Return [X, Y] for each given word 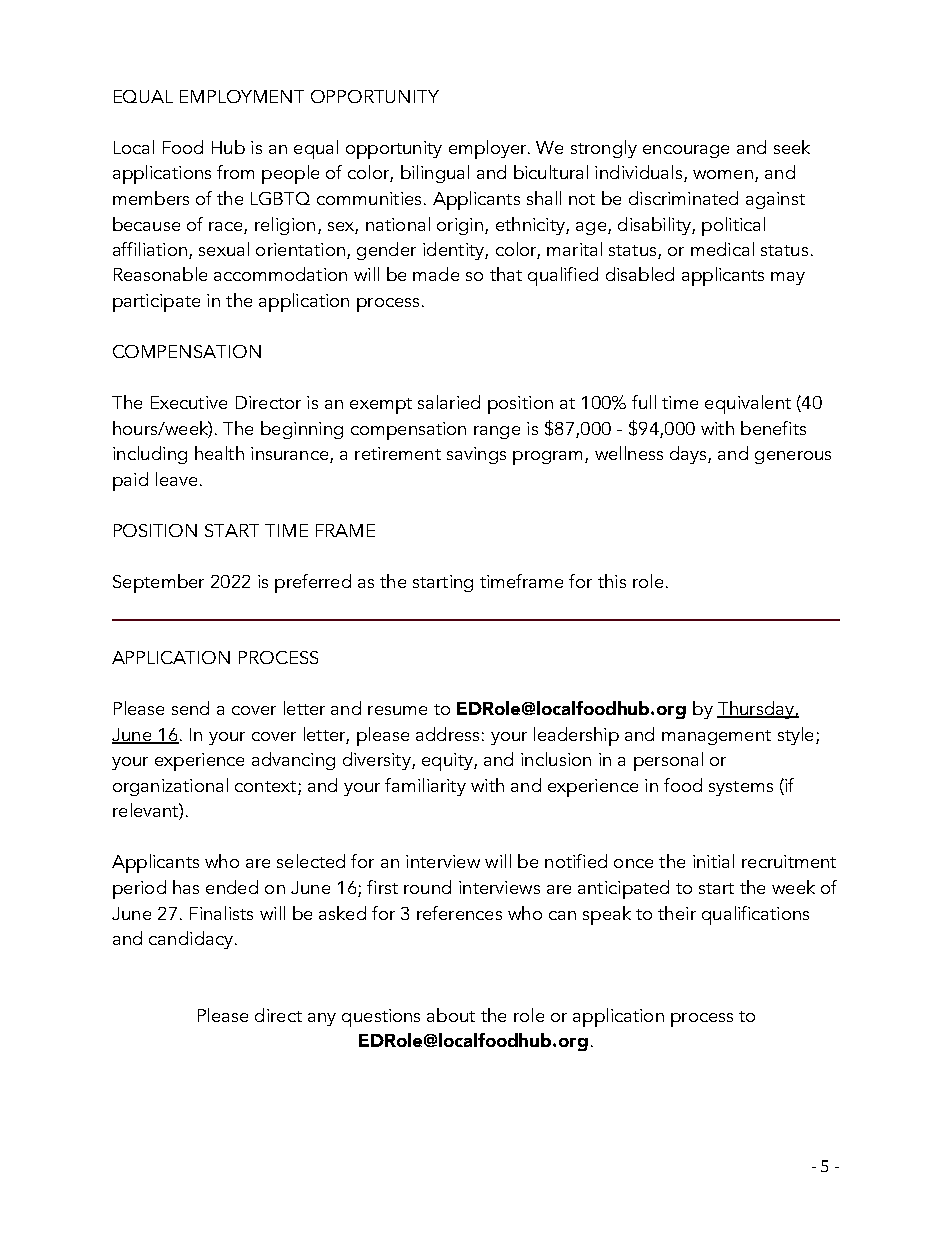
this [612, 581]
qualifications [755, 915]
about [451, 1015]
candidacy [191, 940]
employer [489, 149]
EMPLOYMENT [242, 96]
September [158, 583]
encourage [686, 151]
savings [476, 455]
